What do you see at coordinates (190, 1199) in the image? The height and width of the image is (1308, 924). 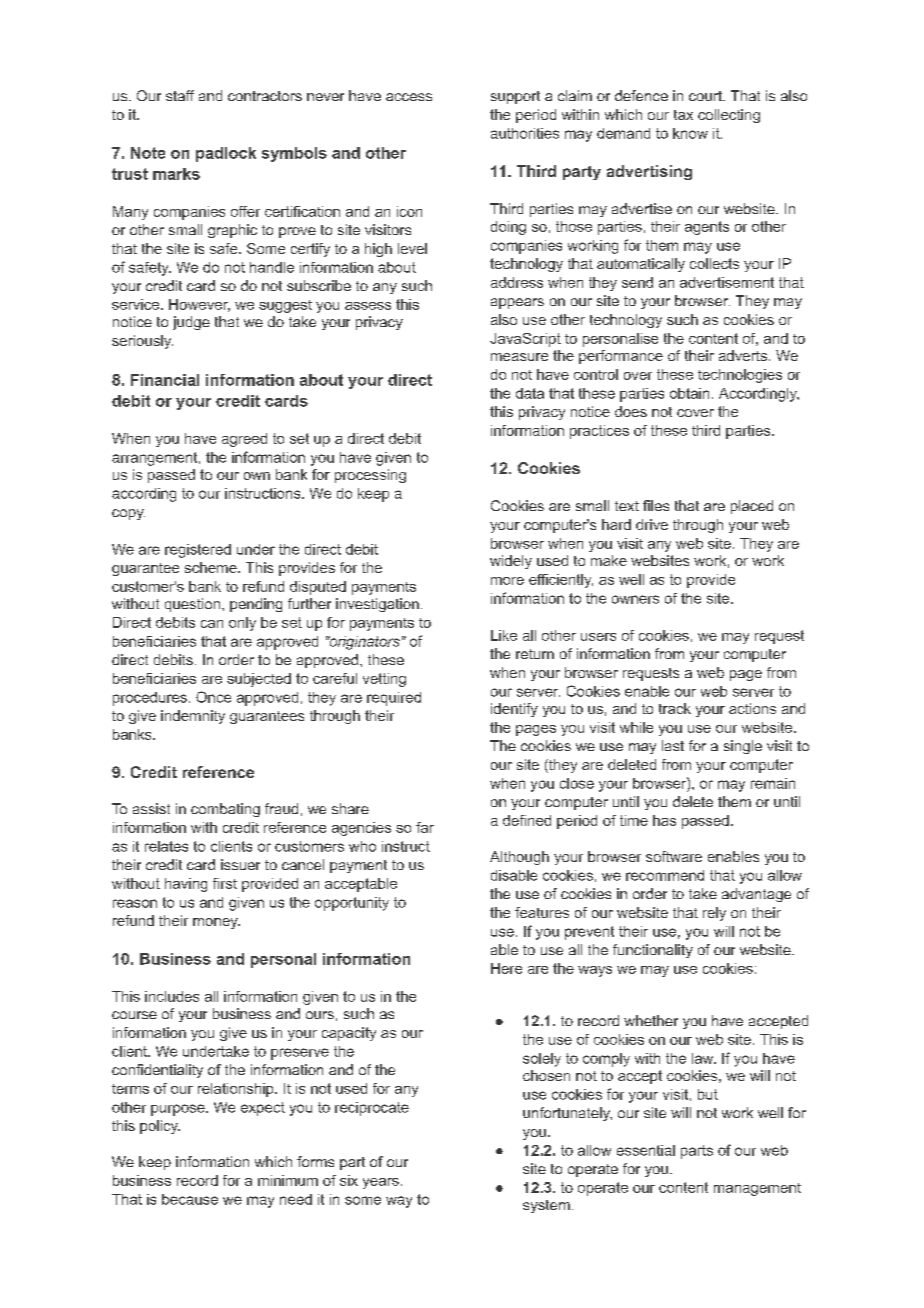 I see `because` at bounding box center [190, 1199].
